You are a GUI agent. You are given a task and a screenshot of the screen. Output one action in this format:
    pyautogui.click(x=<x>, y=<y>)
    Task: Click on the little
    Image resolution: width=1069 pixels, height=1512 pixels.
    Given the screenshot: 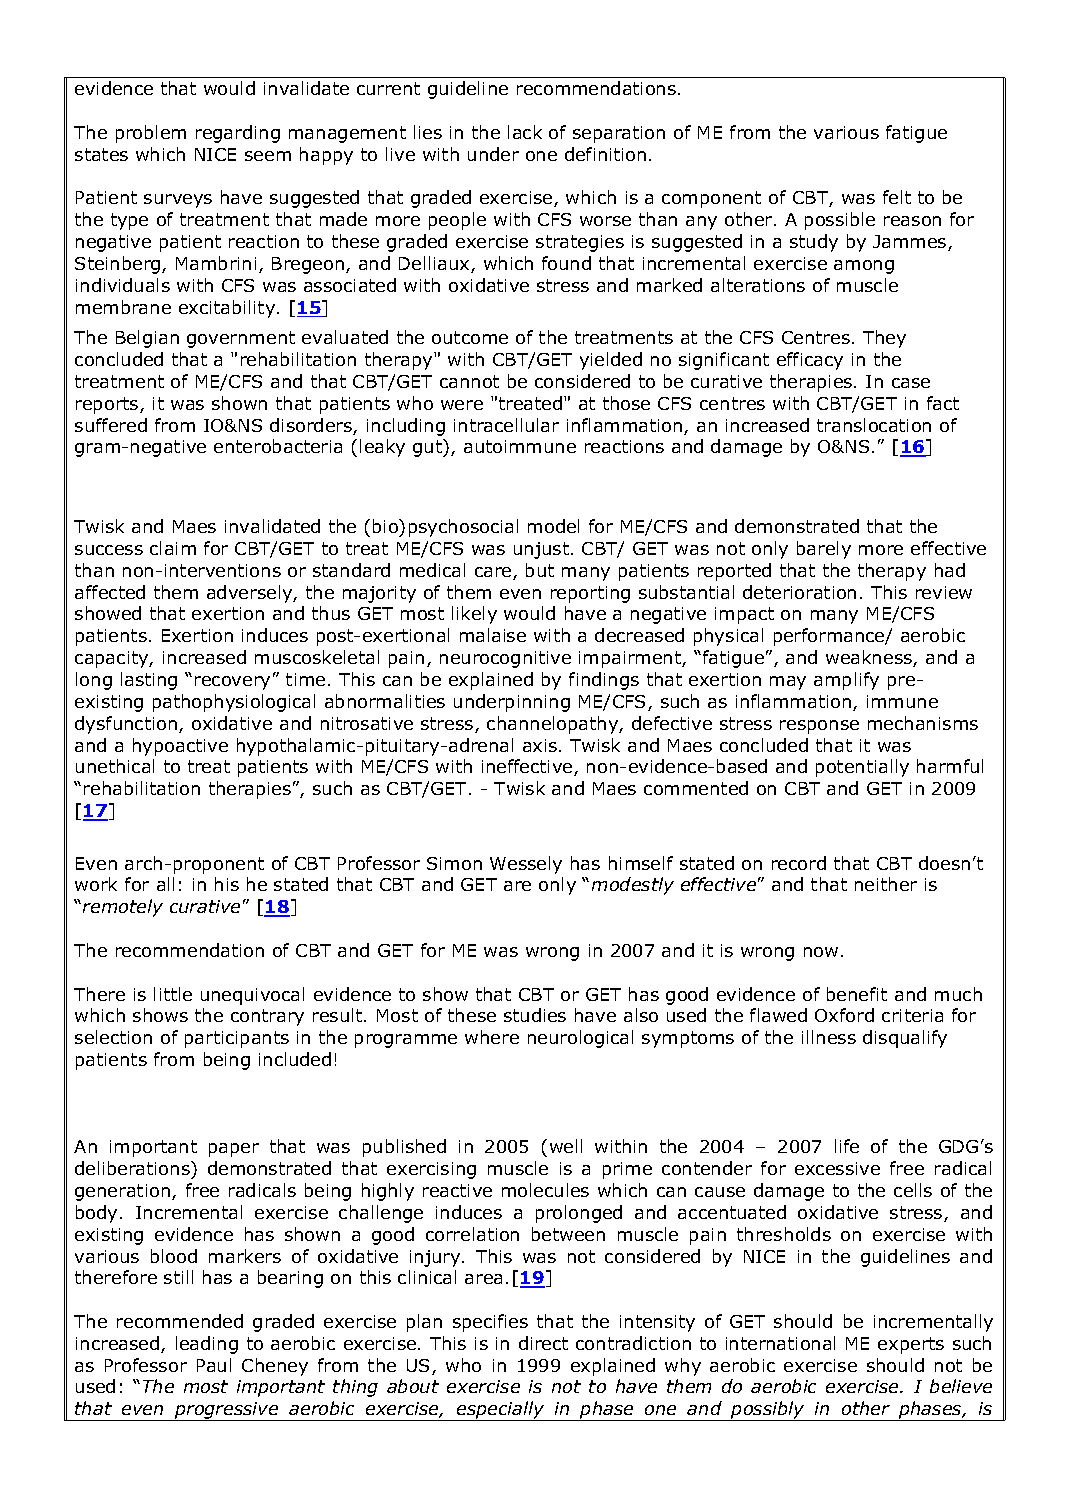 What is the action you would take?
    pyautogui.click(x=173, y=994)
